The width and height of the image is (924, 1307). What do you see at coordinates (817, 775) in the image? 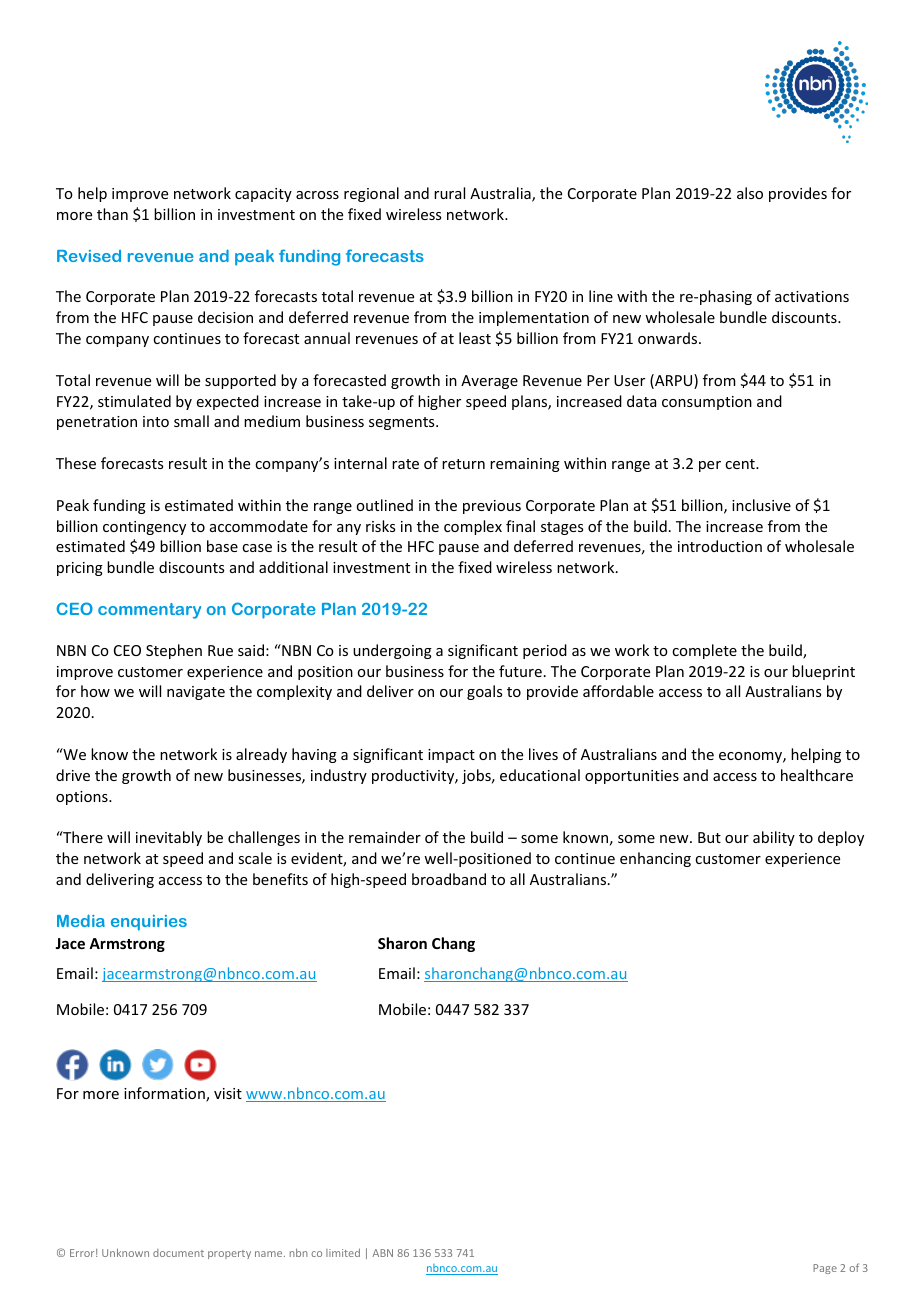
I see `healthcare` at bounding box center [817, 775].
